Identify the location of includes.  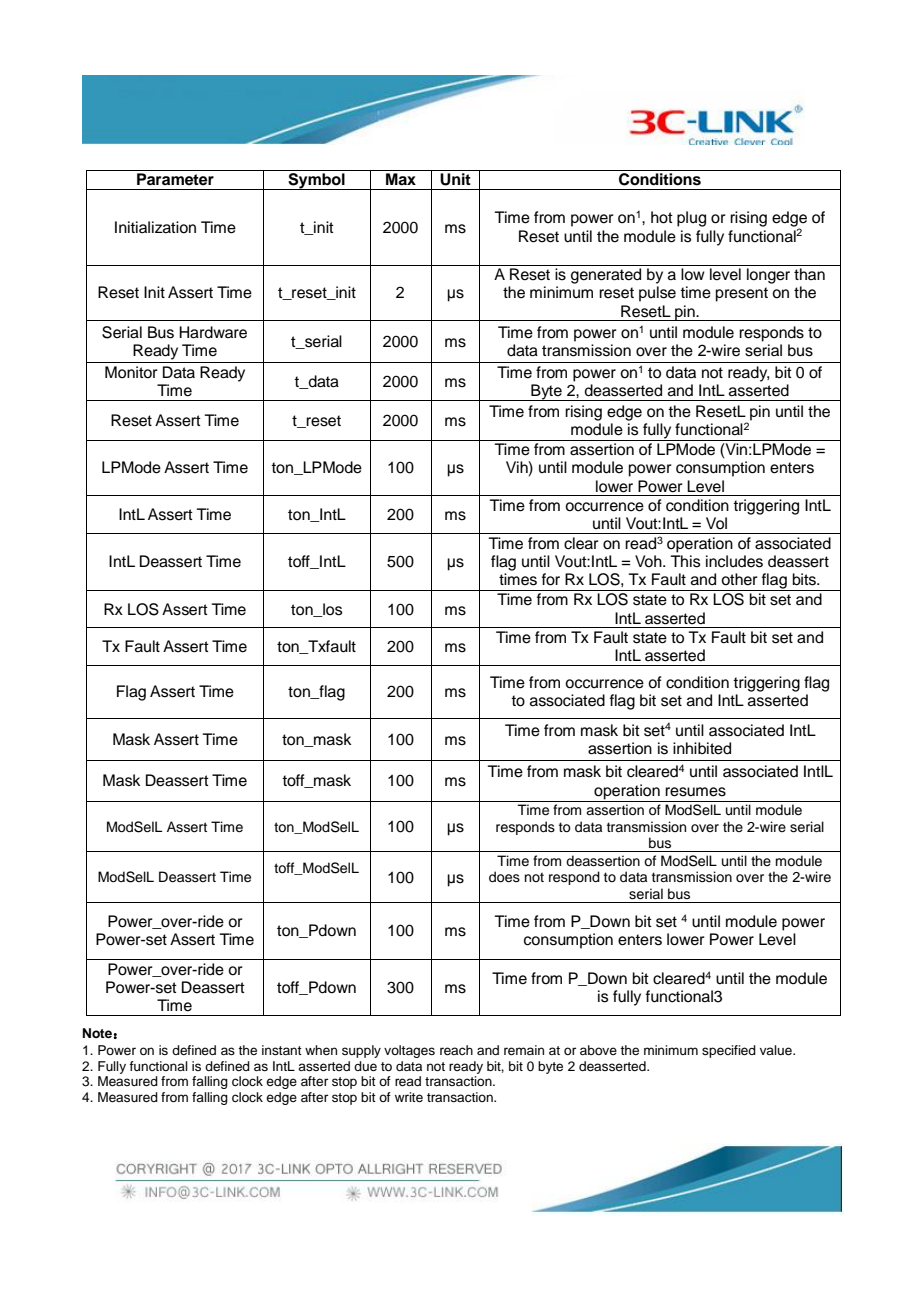
(734, 561).
